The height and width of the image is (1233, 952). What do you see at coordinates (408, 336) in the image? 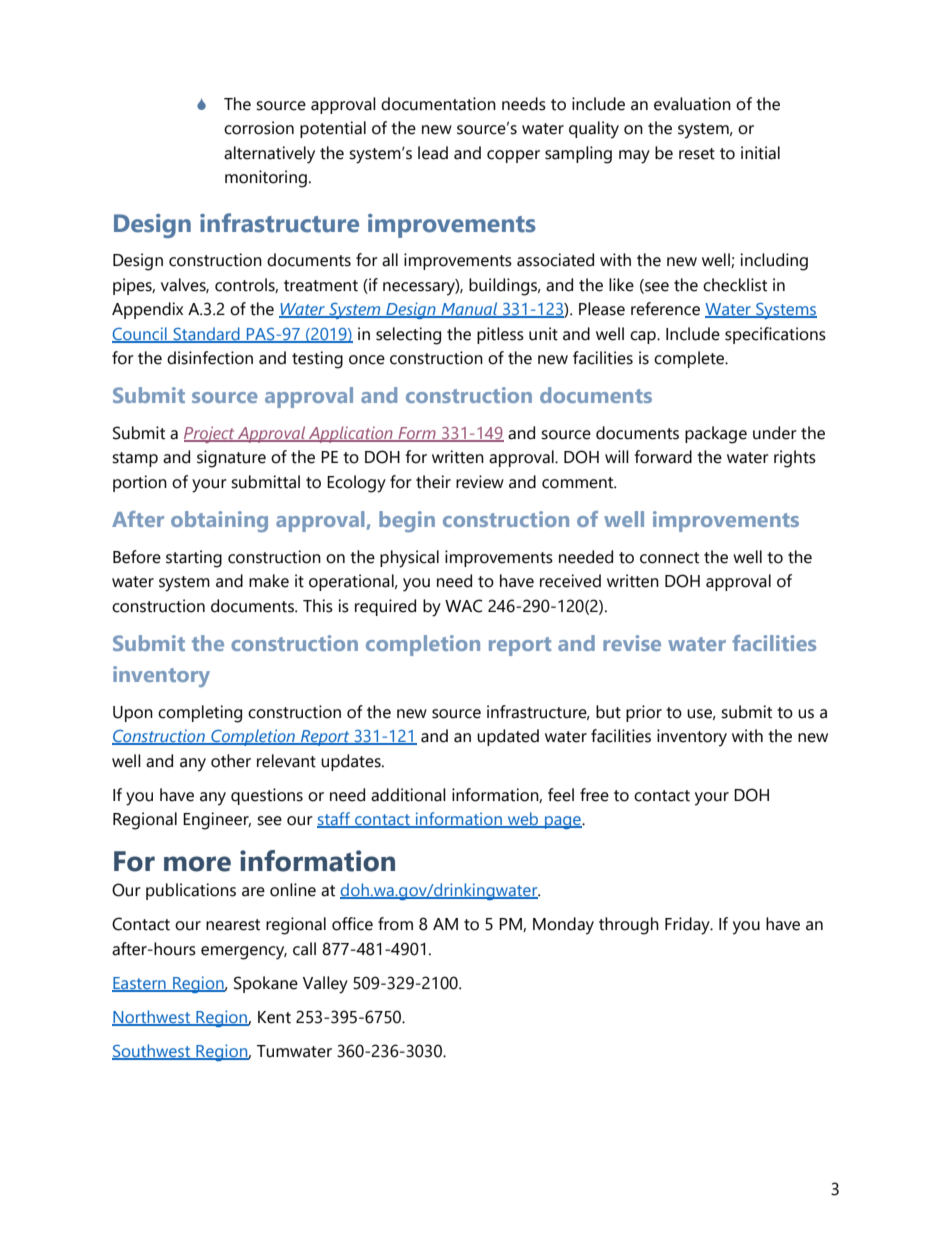
I see `selecting` at bounding box center [408, 336].
